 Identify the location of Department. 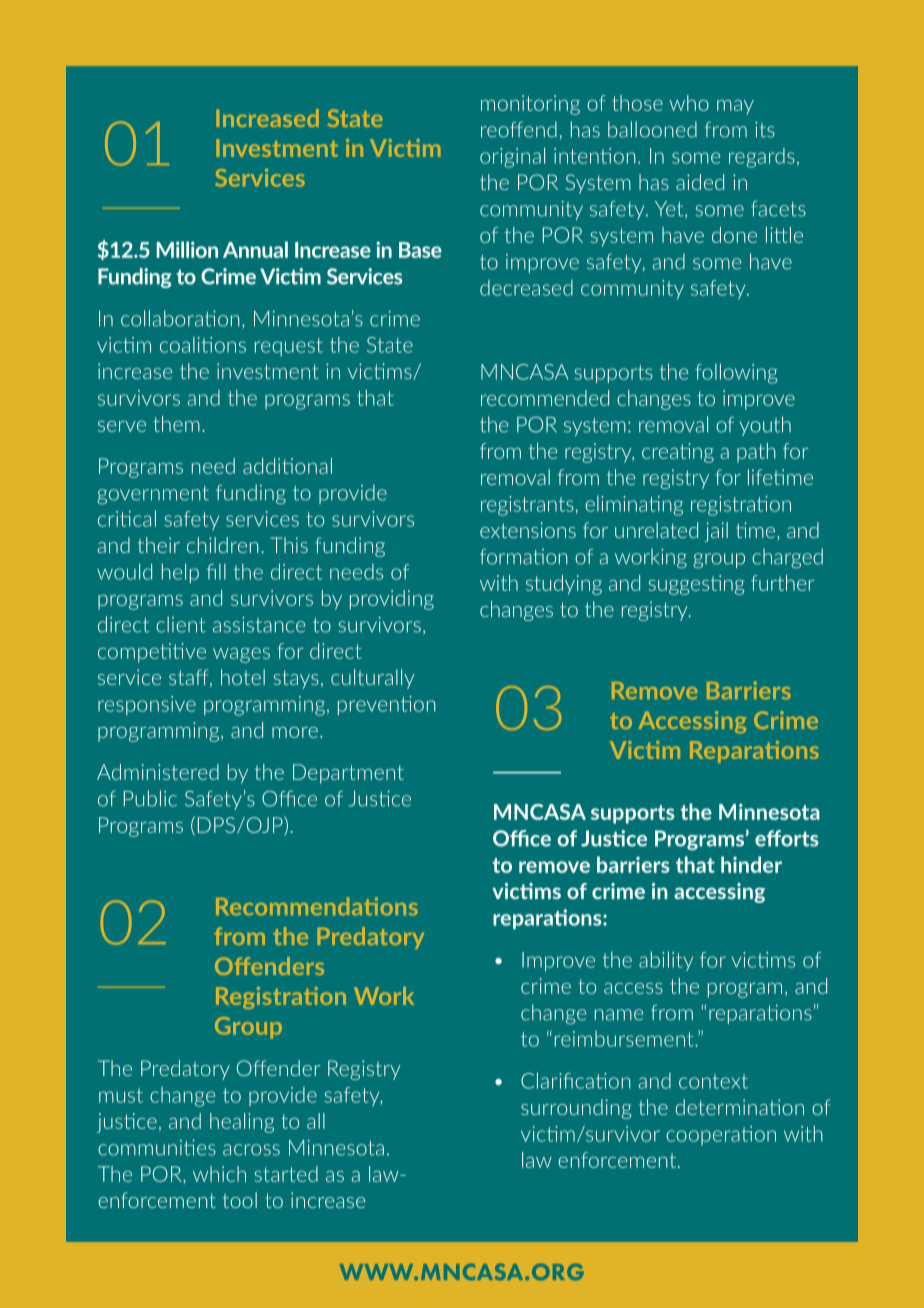
(348, 774).
